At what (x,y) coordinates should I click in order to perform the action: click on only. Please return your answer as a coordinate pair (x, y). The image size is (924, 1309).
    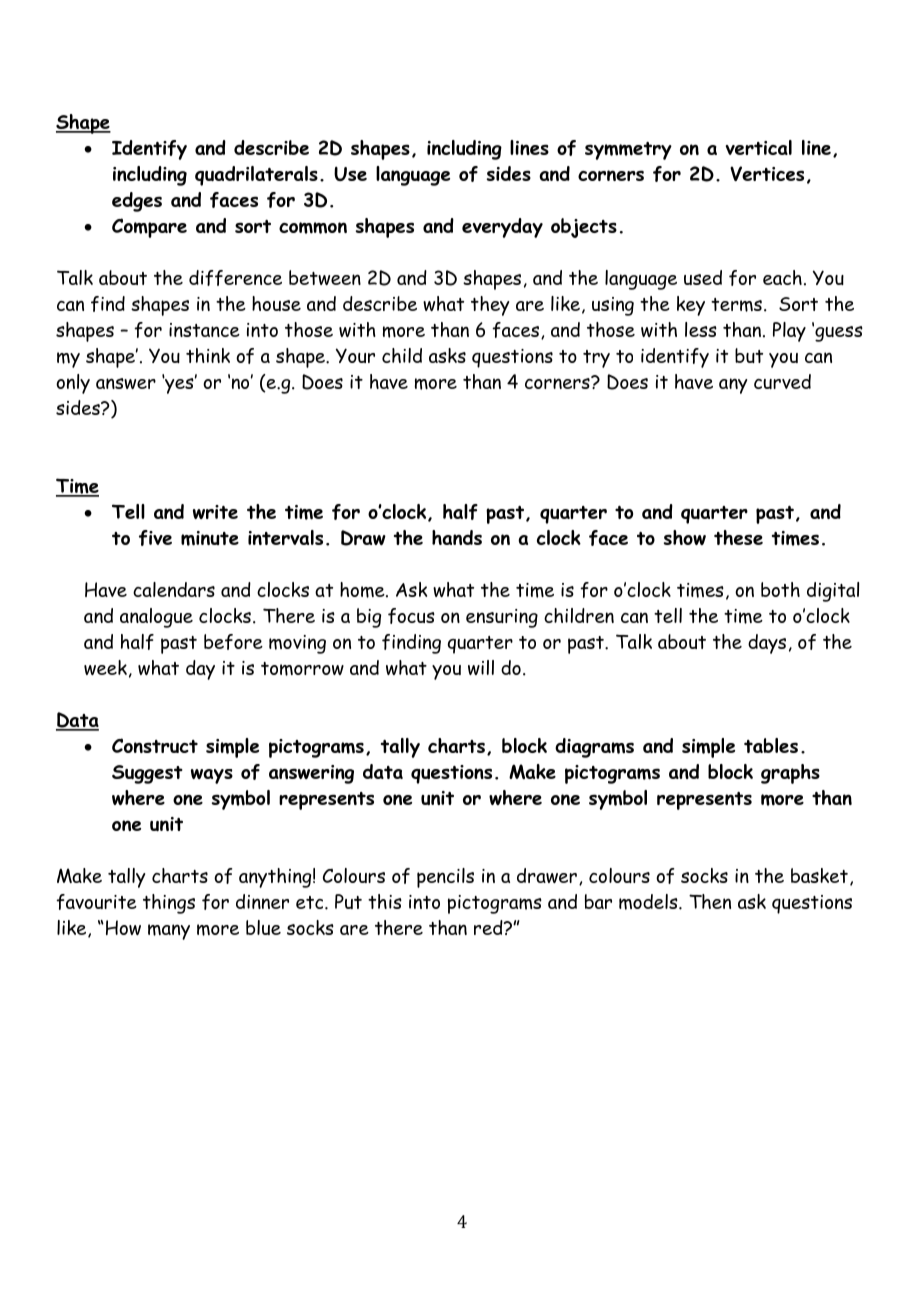
    Looking at the image, I should click on (73, 384).
